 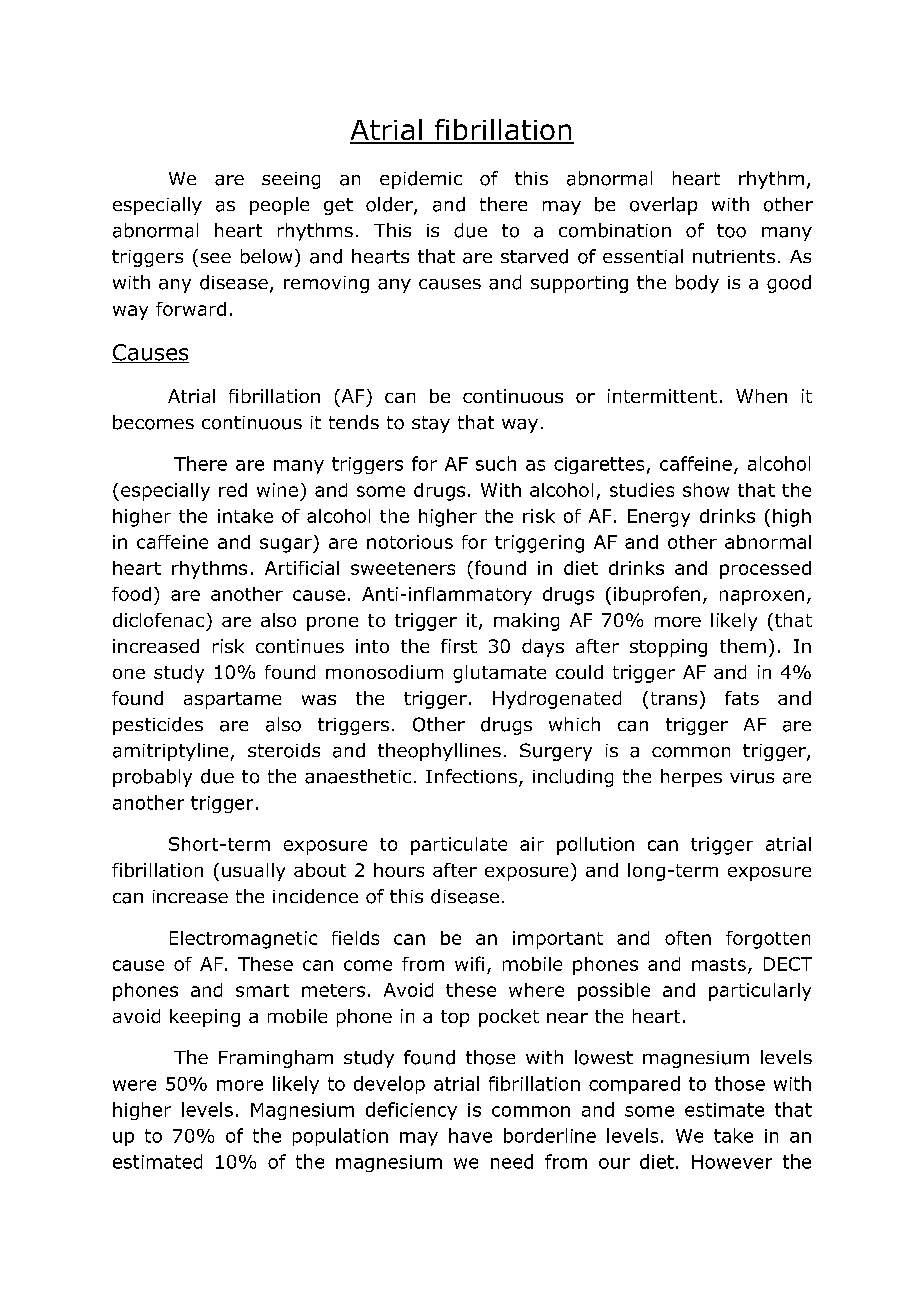 What do you see at coordinates (706, 490) in the screenshot?
I see `show` at bounding box center [706, 490].
